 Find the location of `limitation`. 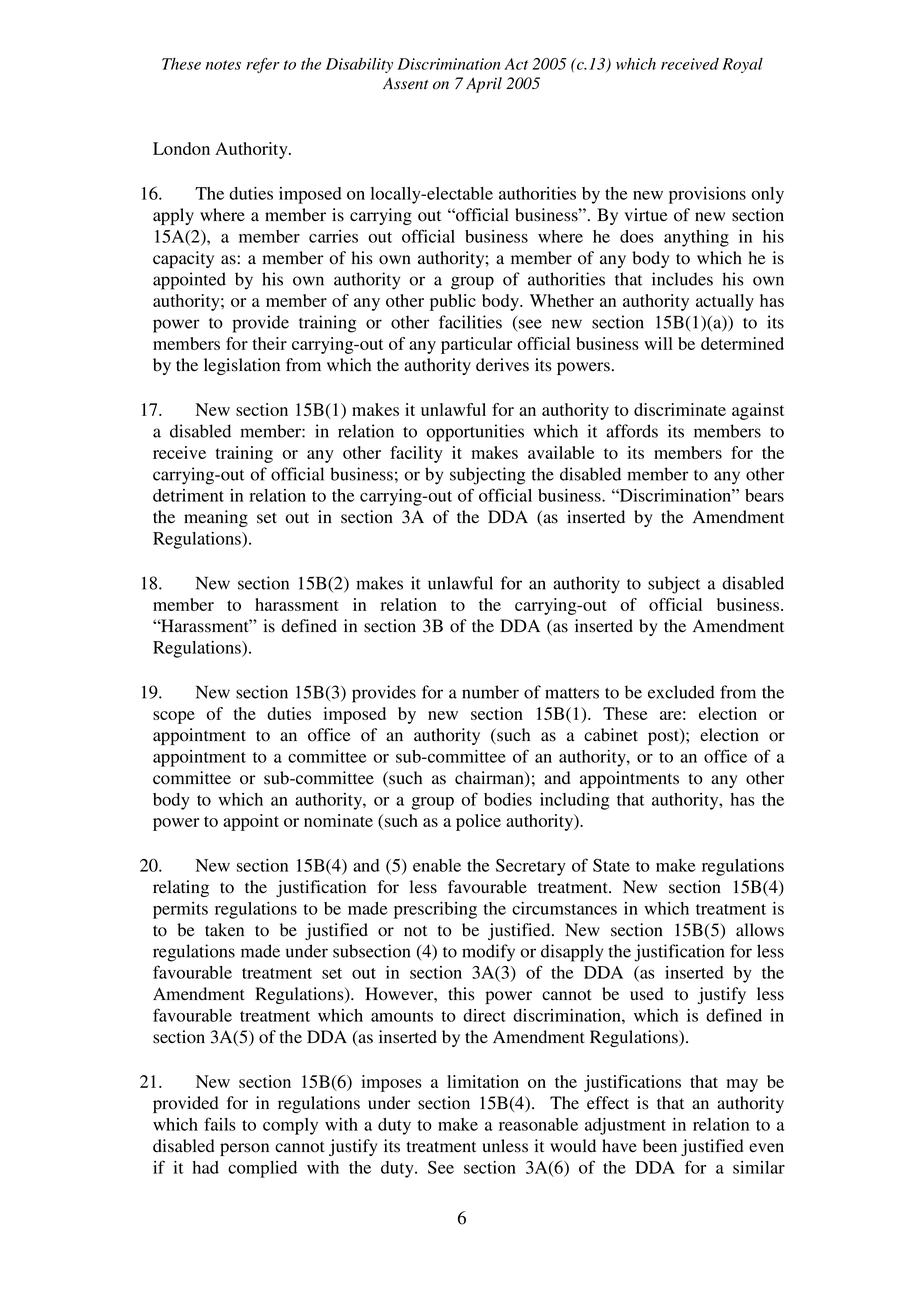

limitation is located at coordinates (483, 1081).
